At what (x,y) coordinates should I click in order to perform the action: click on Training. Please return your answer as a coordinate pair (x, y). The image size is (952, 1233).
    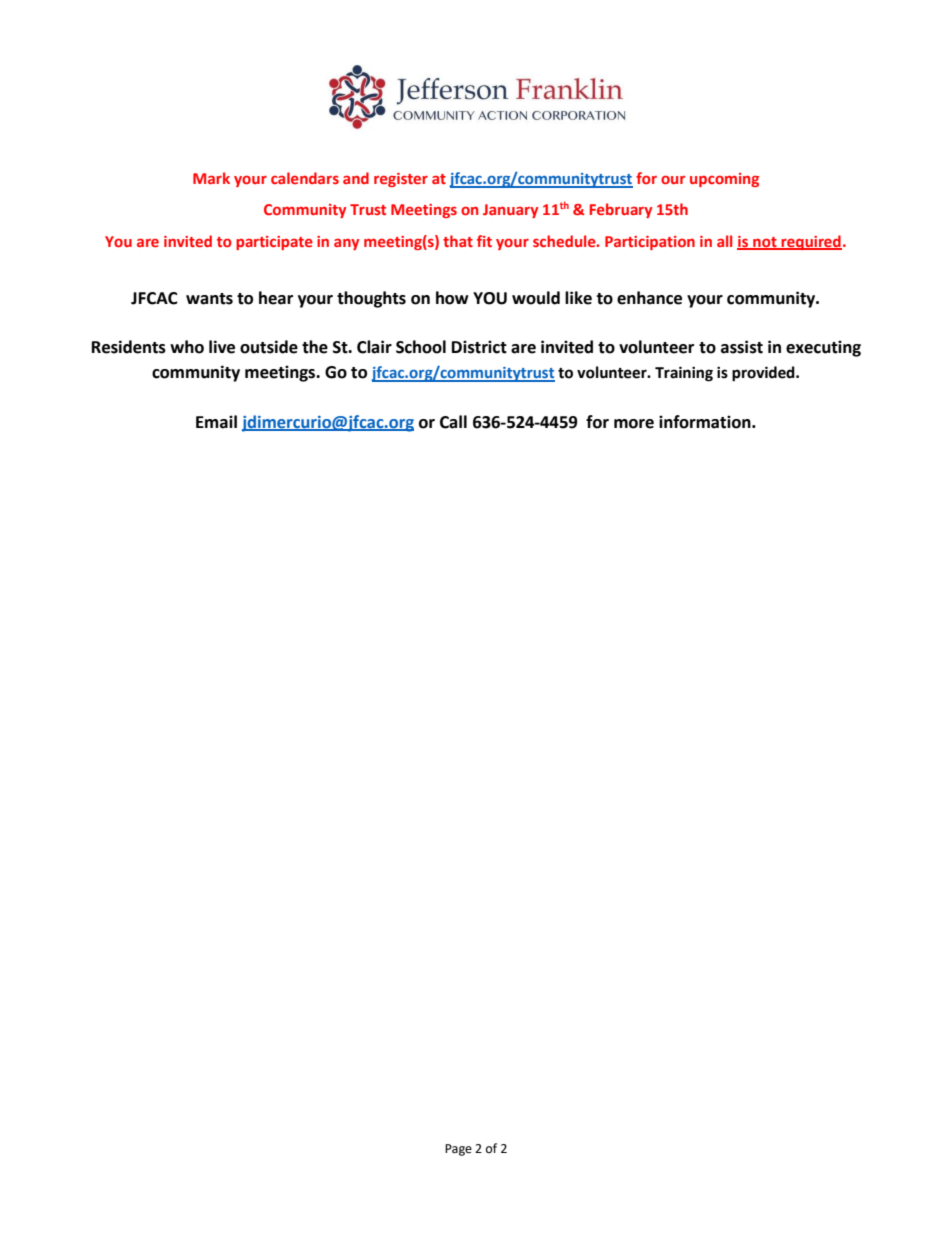
    Looking at the image, I should click on (684, 374).
